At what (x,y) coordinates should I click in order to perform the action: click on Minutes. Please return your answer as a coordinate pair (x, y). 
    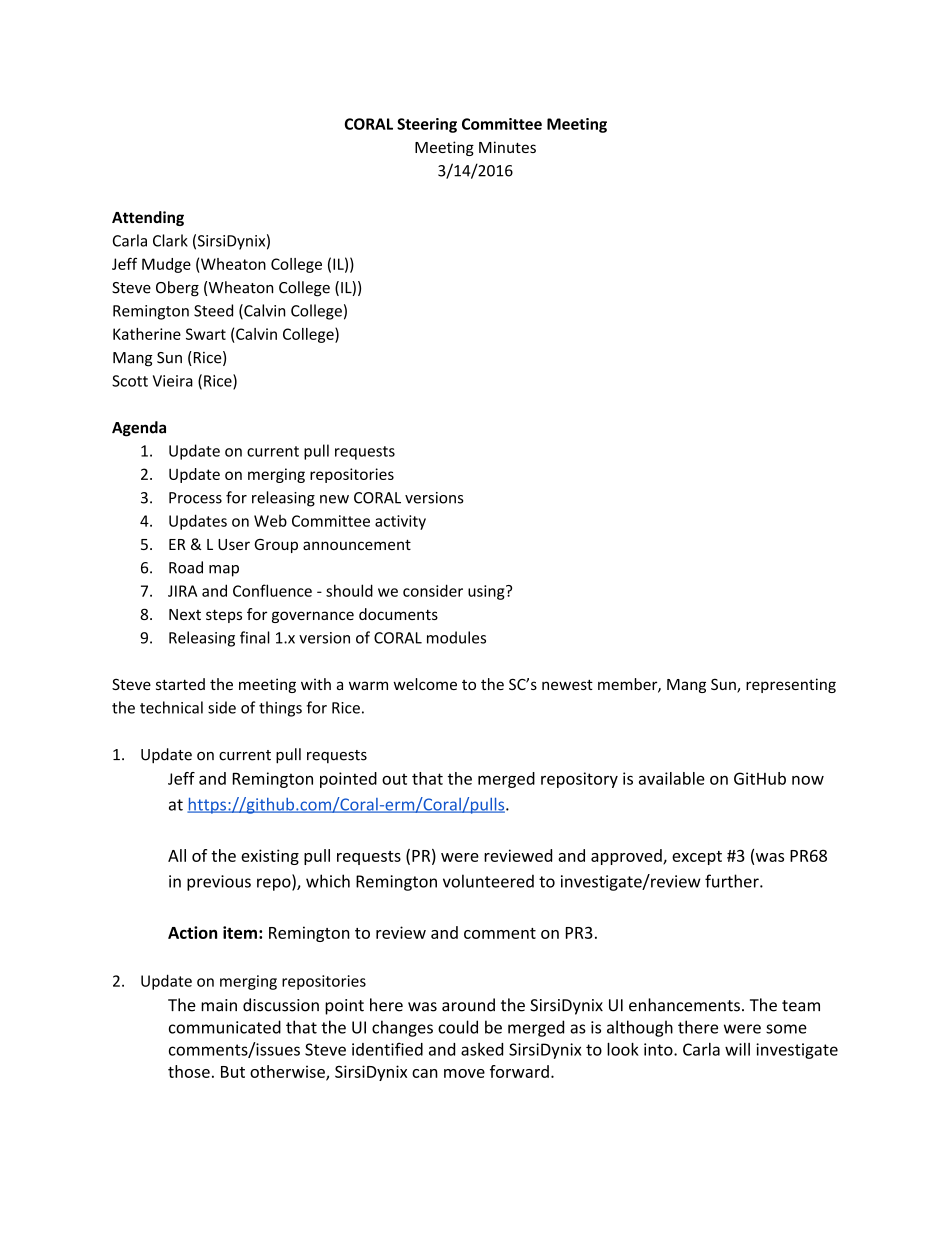
    Looking at the image, I should click on (507, 147).
